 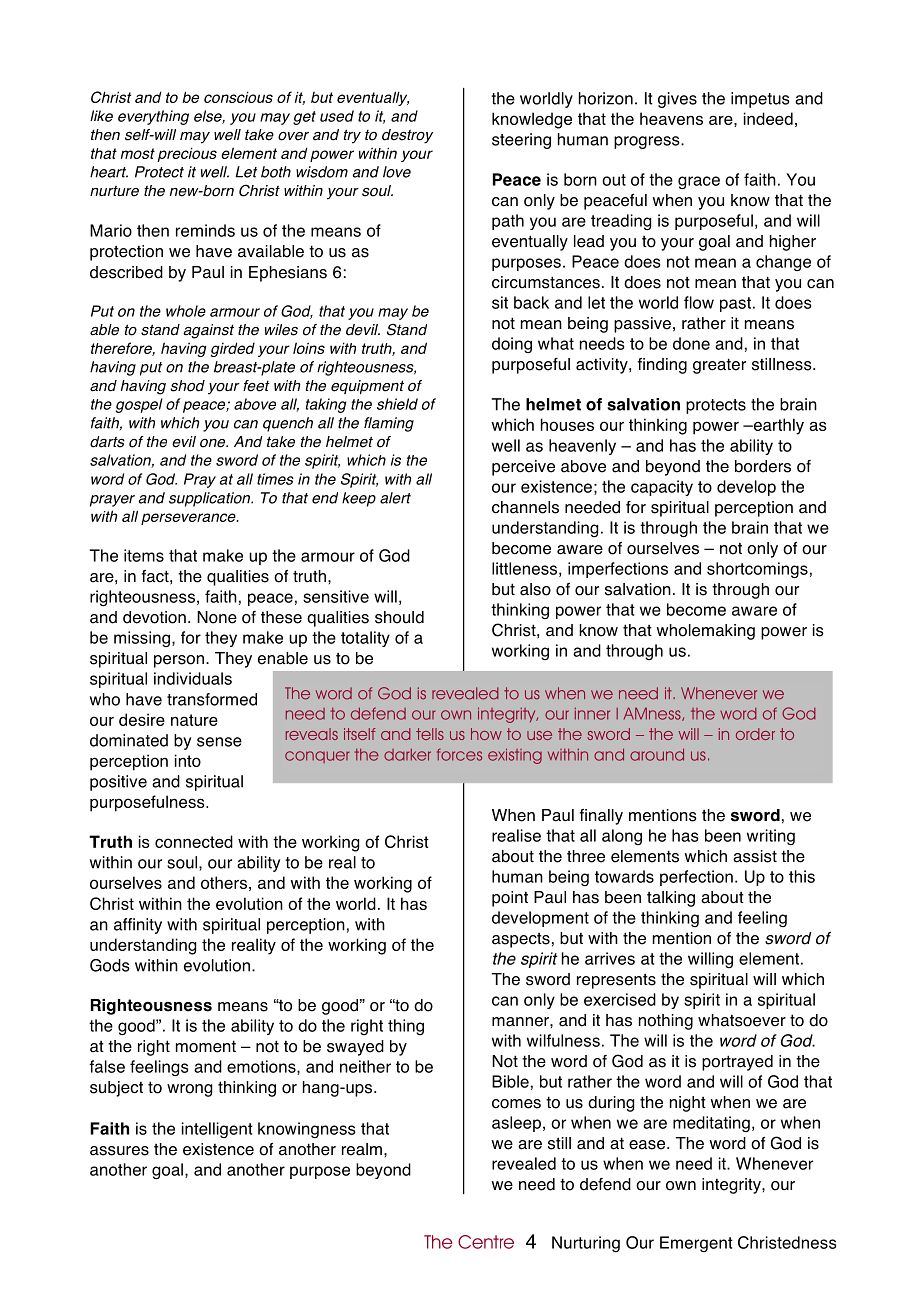 What do you see at coordinates (193, 678) in the page?
I see `individuals` at bounding box center [193, 678].
